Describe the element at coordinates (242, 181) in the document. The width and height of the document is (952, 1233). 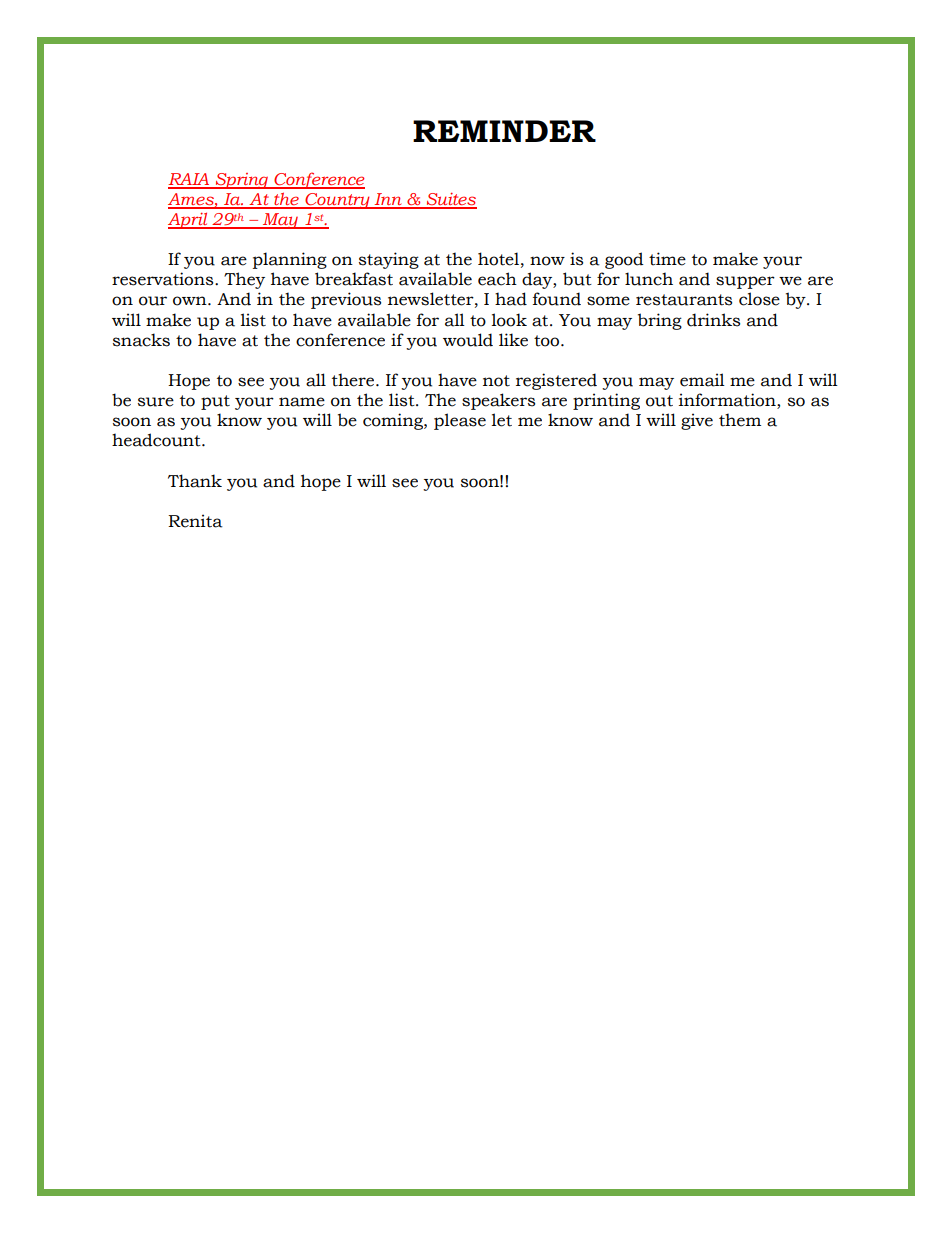
I see `Spring` at that location.
